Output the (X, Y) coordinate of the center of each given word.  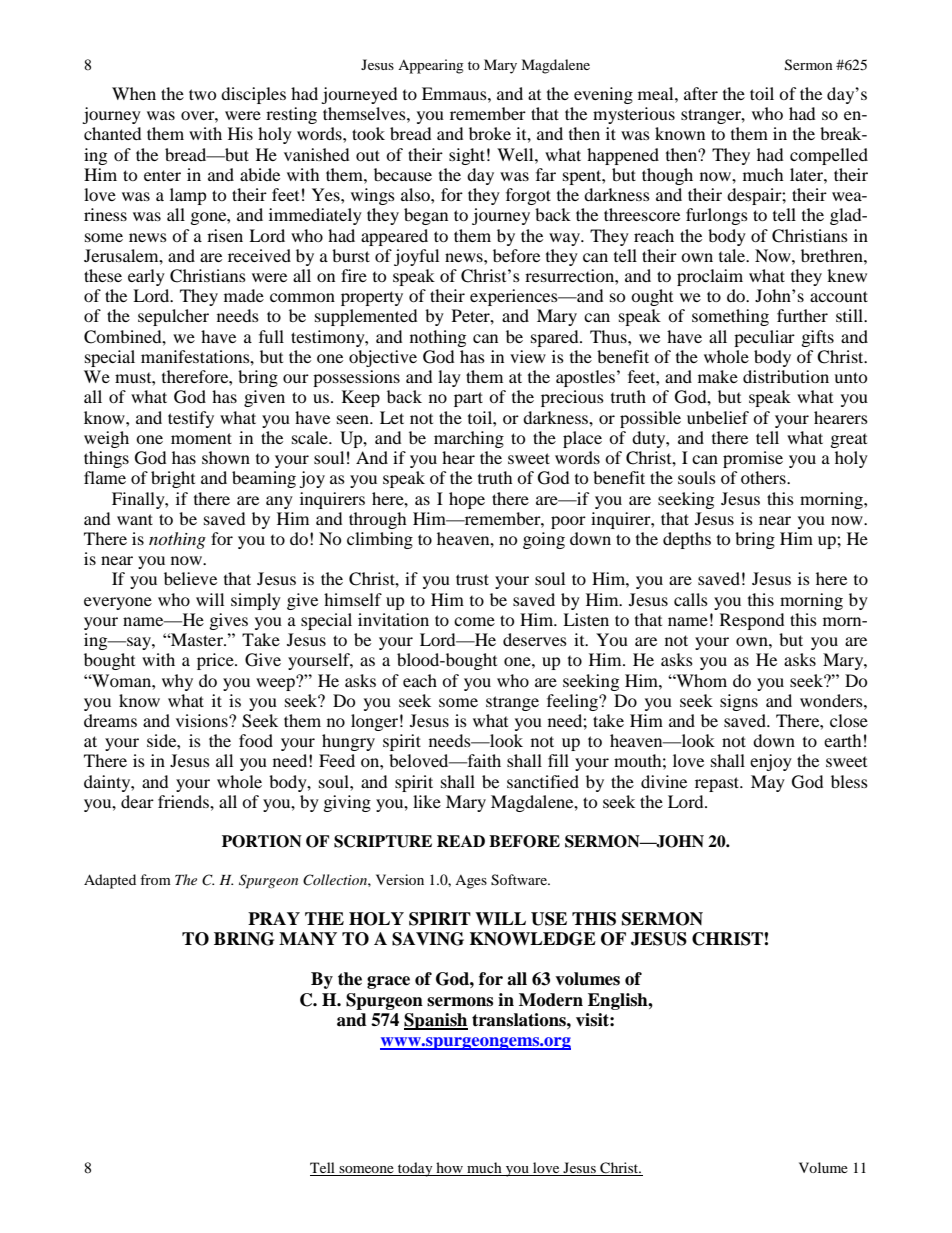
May (768, 783)
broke (490, 133)
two (202, 94)
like (427, 801)
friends (184, 801)
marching (469, 439)
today (415, 1169)
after (701, 93)
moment (201, 438)
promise (753, 459)
